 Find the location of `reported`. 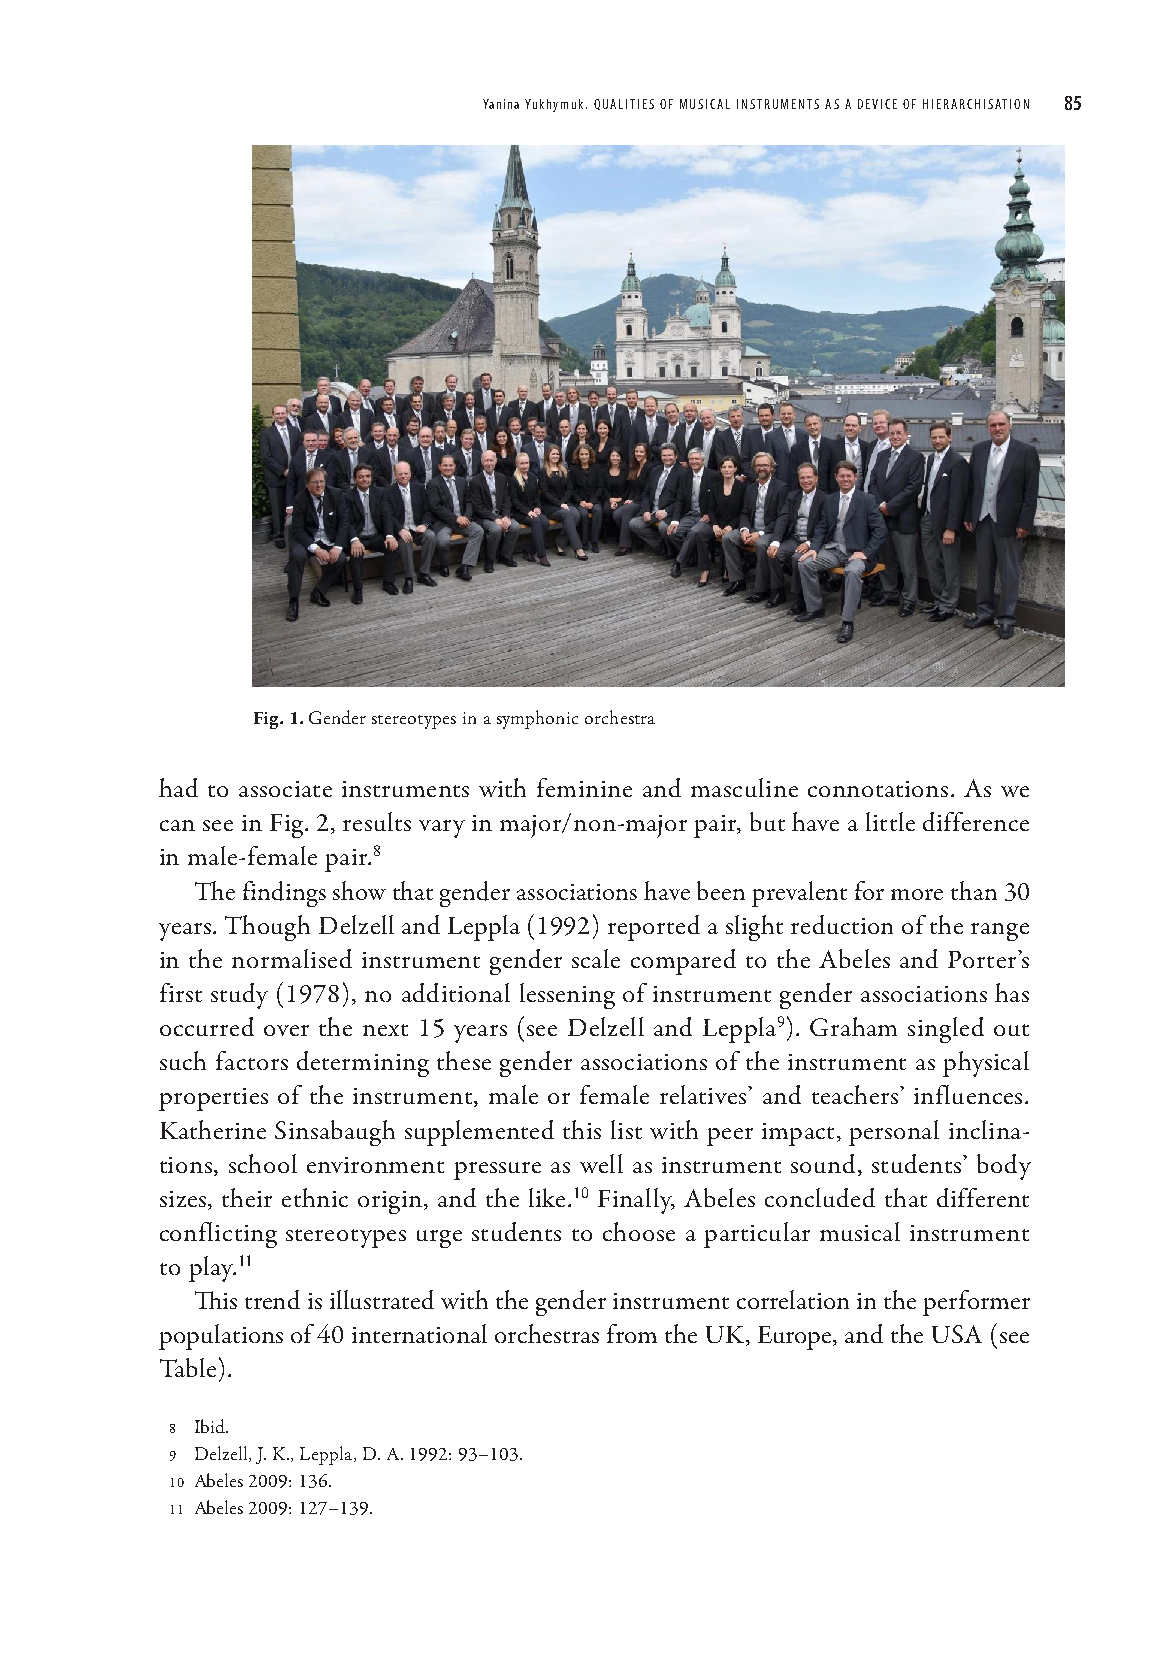

reported is located at coordinates (654, 928).
